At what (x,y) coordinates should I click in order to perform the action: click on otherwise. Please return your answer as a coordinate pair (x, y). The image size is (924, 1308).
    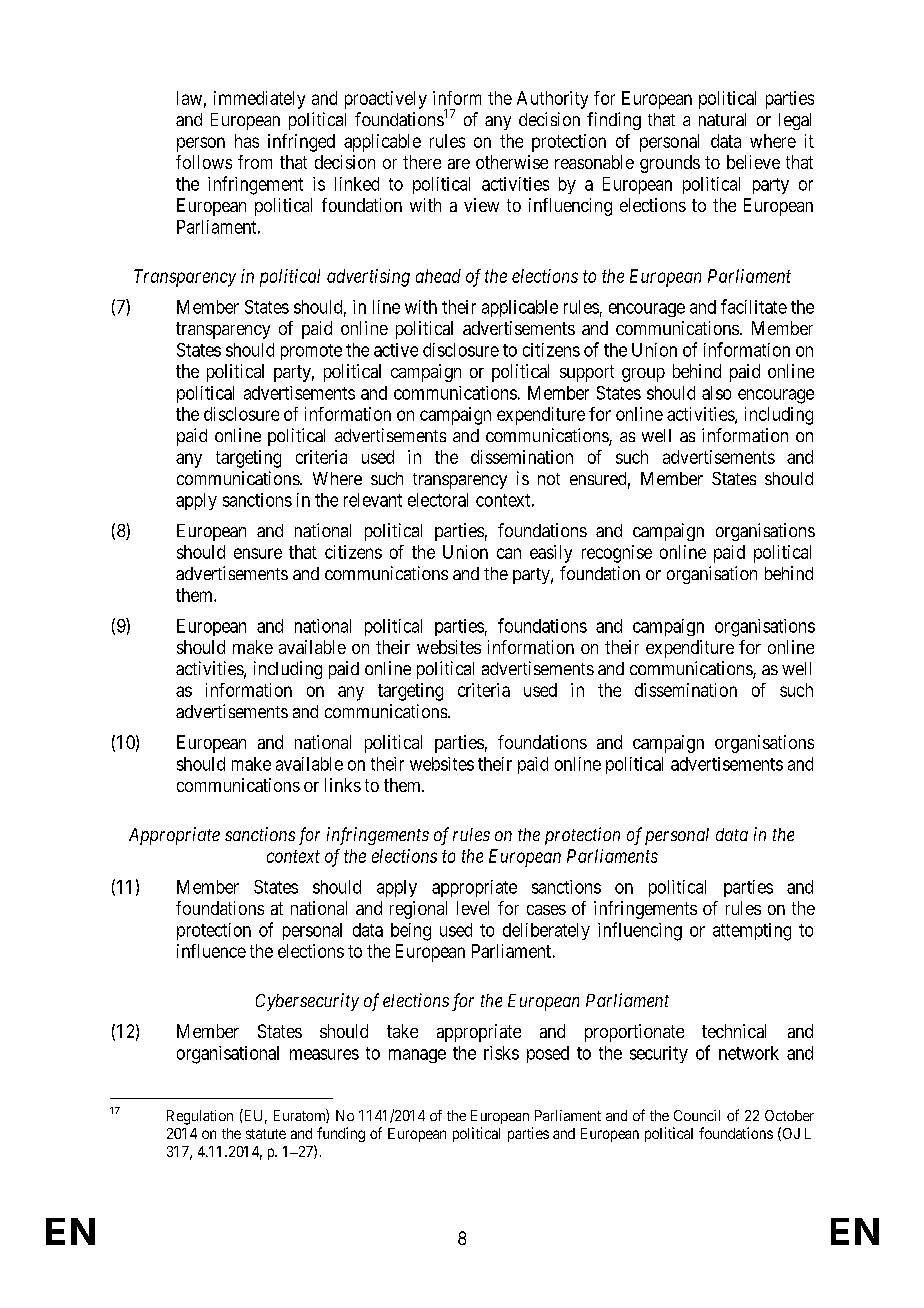
    Looking at the image, I should click on (512, 162).
